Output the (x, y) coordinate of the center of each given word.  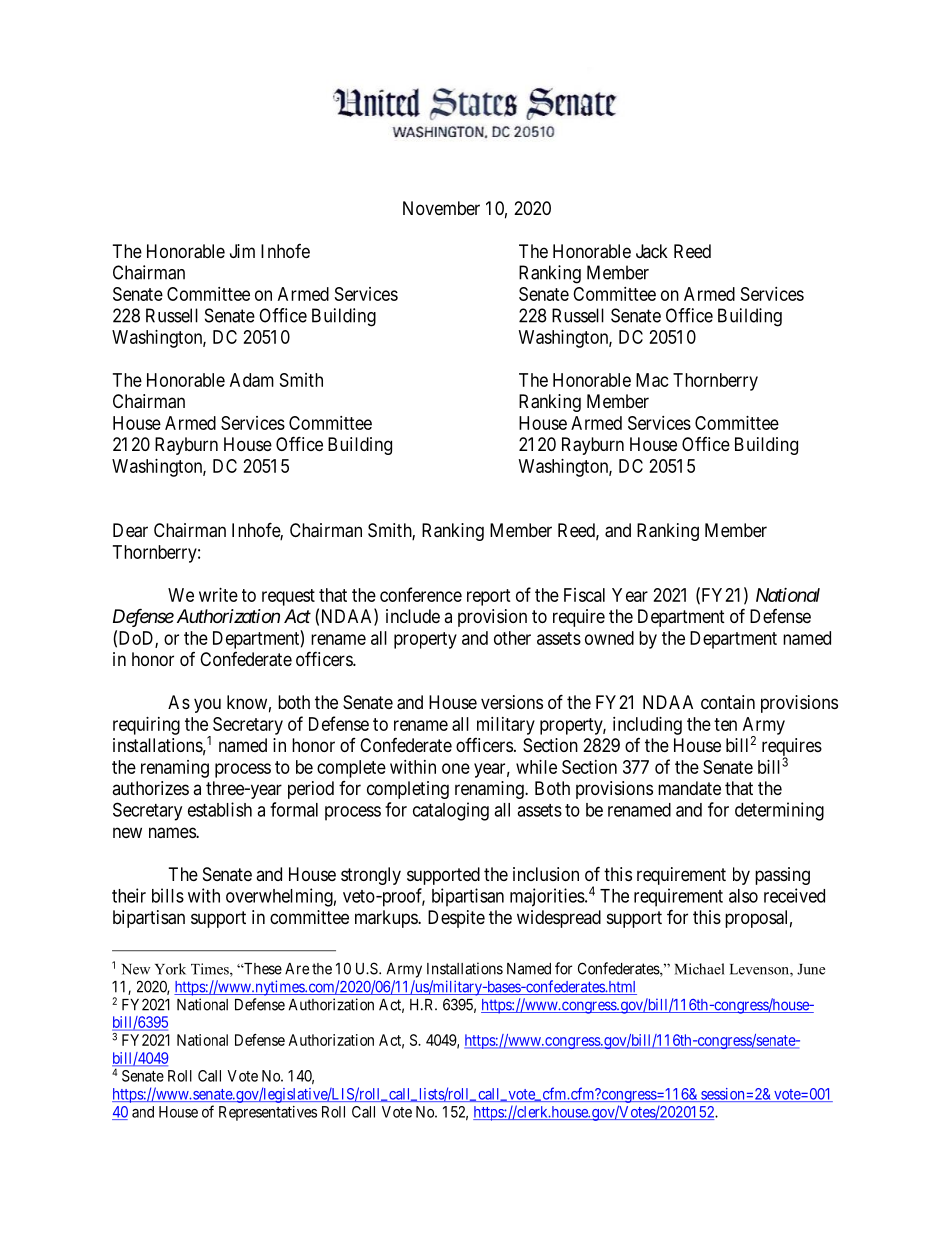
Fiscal (584, 595)
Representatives (268, 1113)
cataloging (451, 811)
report (489, 597)
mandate (689, 788)
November (441, 208)
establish (220, 809)
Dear (130, 530)
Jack (652, 251)
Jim (242, 251)
